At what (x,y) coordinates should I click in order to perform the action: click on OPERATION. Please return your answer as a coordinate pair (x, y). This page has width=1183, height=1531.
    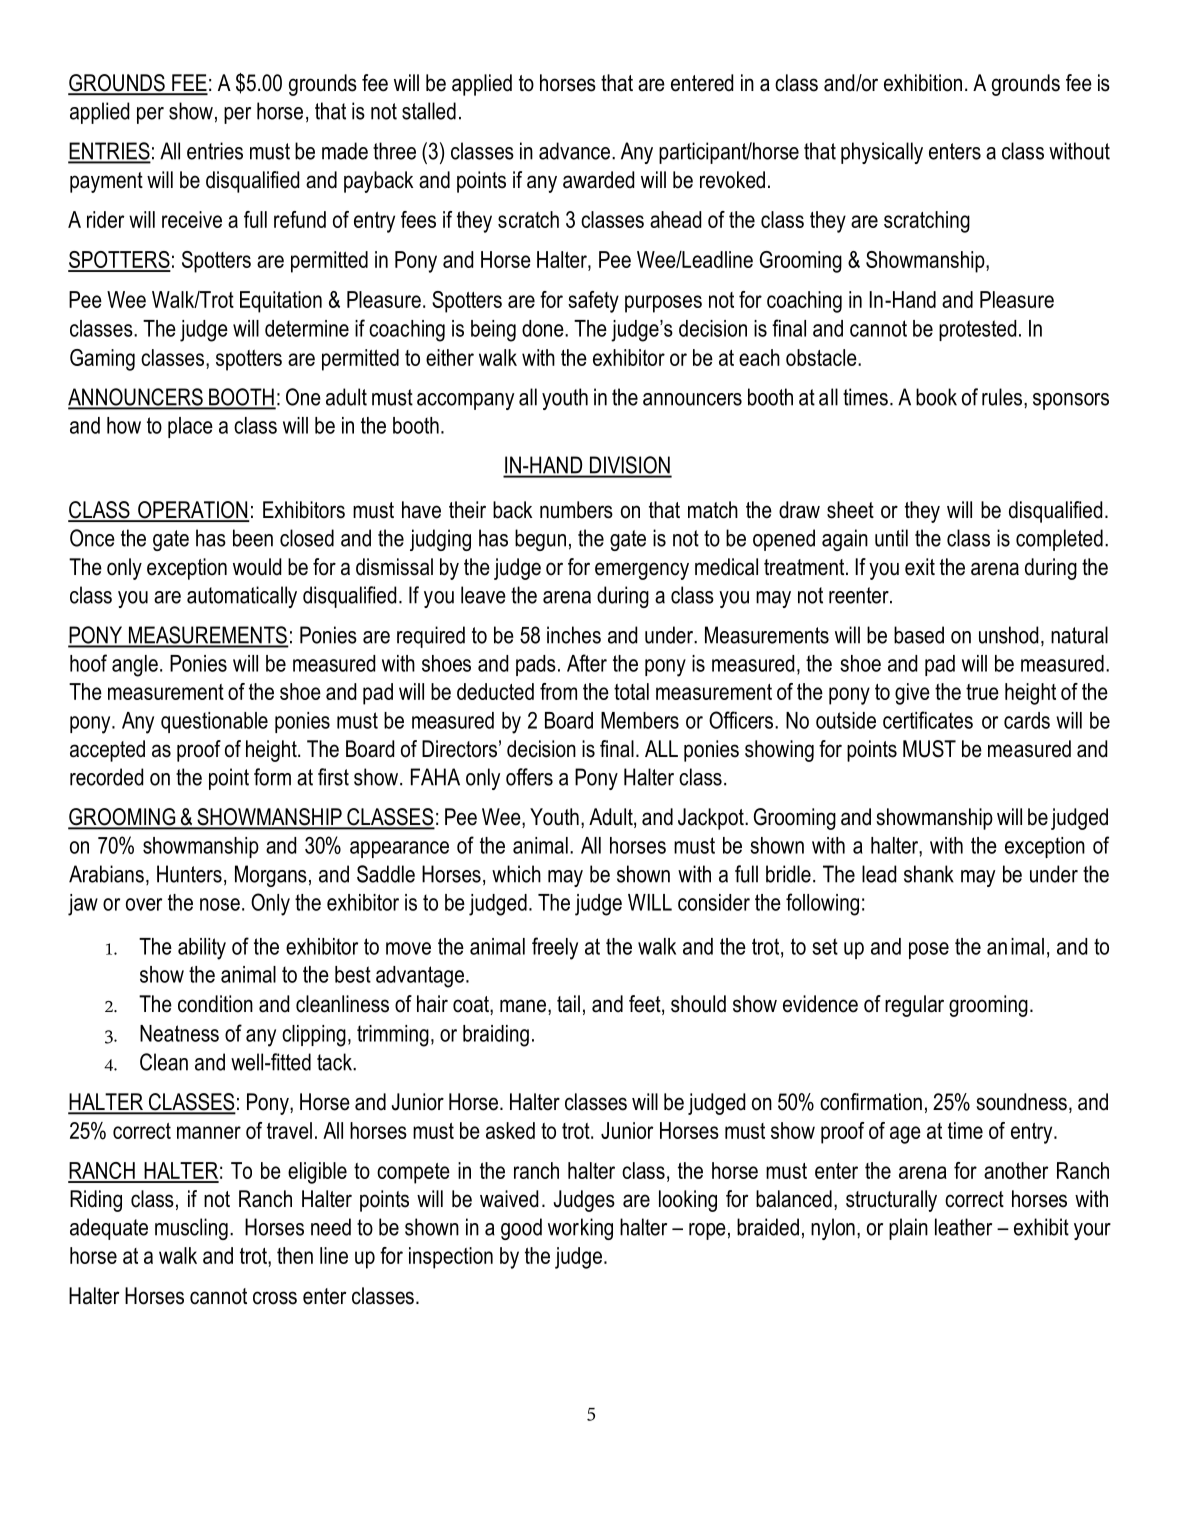
    Looking at the image, I should click on (192, 511).
